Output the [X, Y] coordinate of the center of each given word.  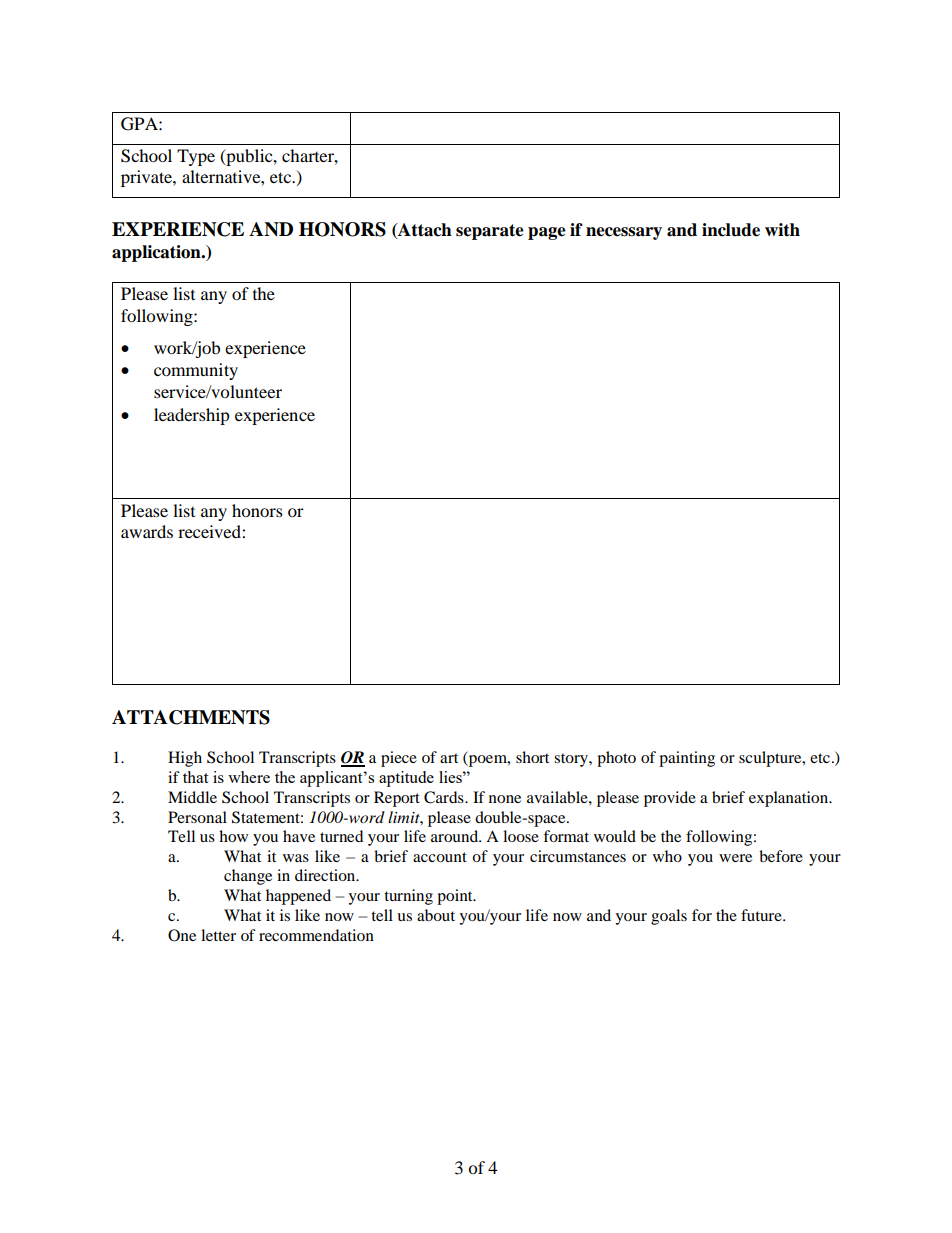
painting [687, 759]
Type [196, 157]
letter [218, 935]
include [731, 230]
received [210, 531]
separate [490, 232]
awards [147, 531]
